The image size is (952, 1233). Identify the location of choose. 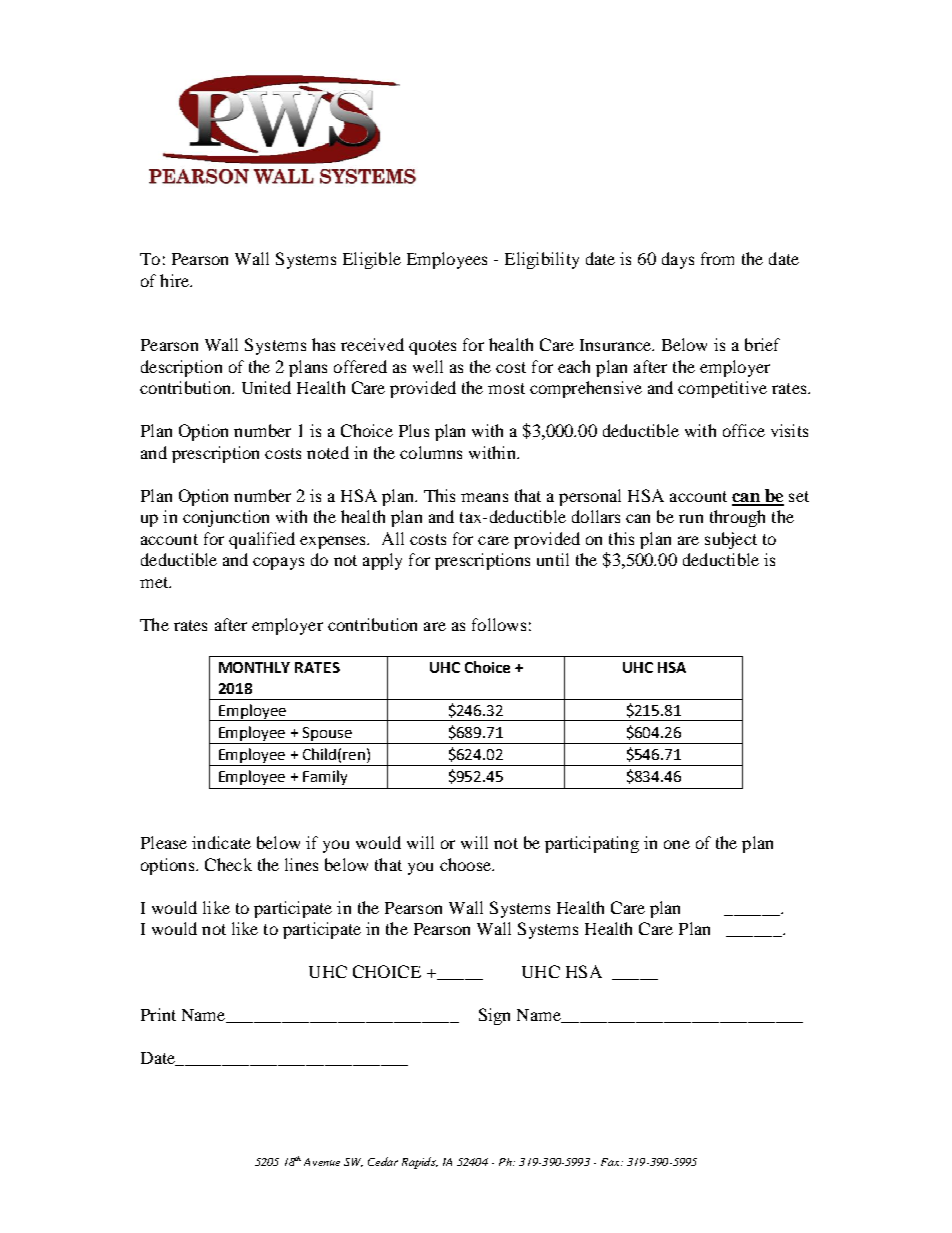
(466, 864).
